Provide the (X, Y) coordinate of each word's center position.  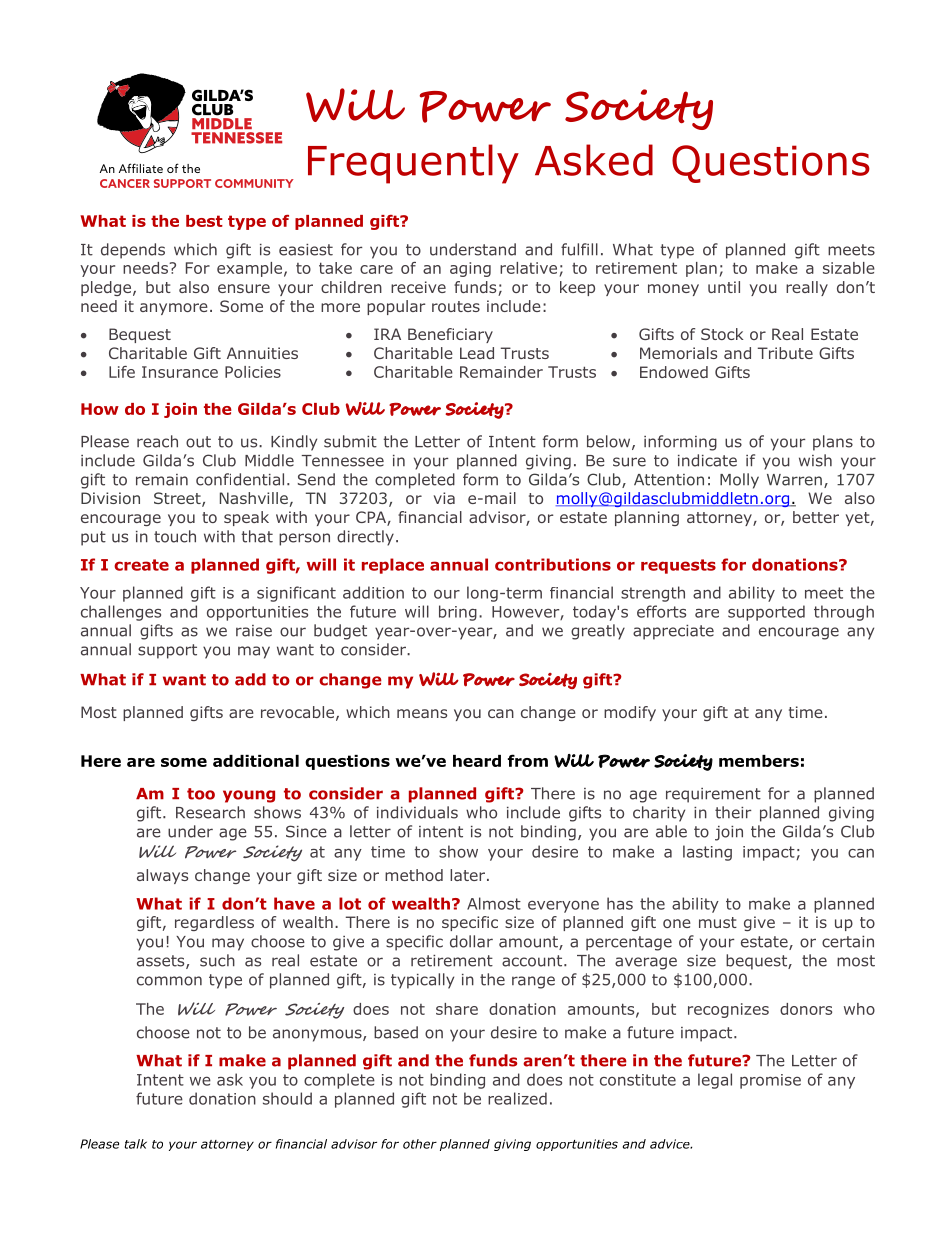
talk (136, 1144)
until (724, 287)
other (420, 1144)
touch (175, 536)
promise (770, 1081)
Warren (794, 480)
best (204, 221)
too (201, 794)
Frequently (413, 164)
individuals (417, 812)
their (733, 812)
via (444, 498)
